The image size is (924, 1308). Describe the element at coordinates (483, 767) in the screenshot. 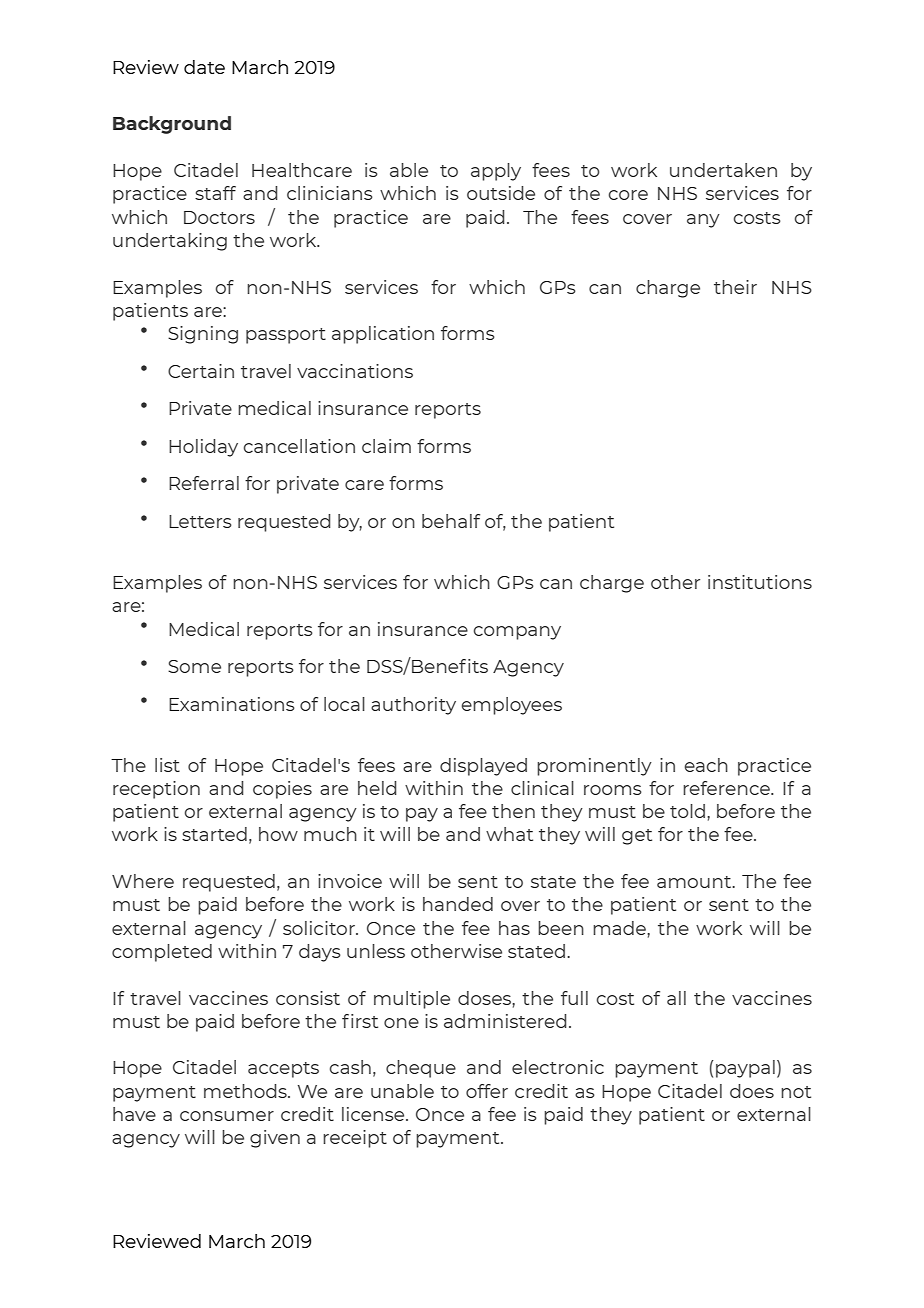

I see `displayed` at that location.
